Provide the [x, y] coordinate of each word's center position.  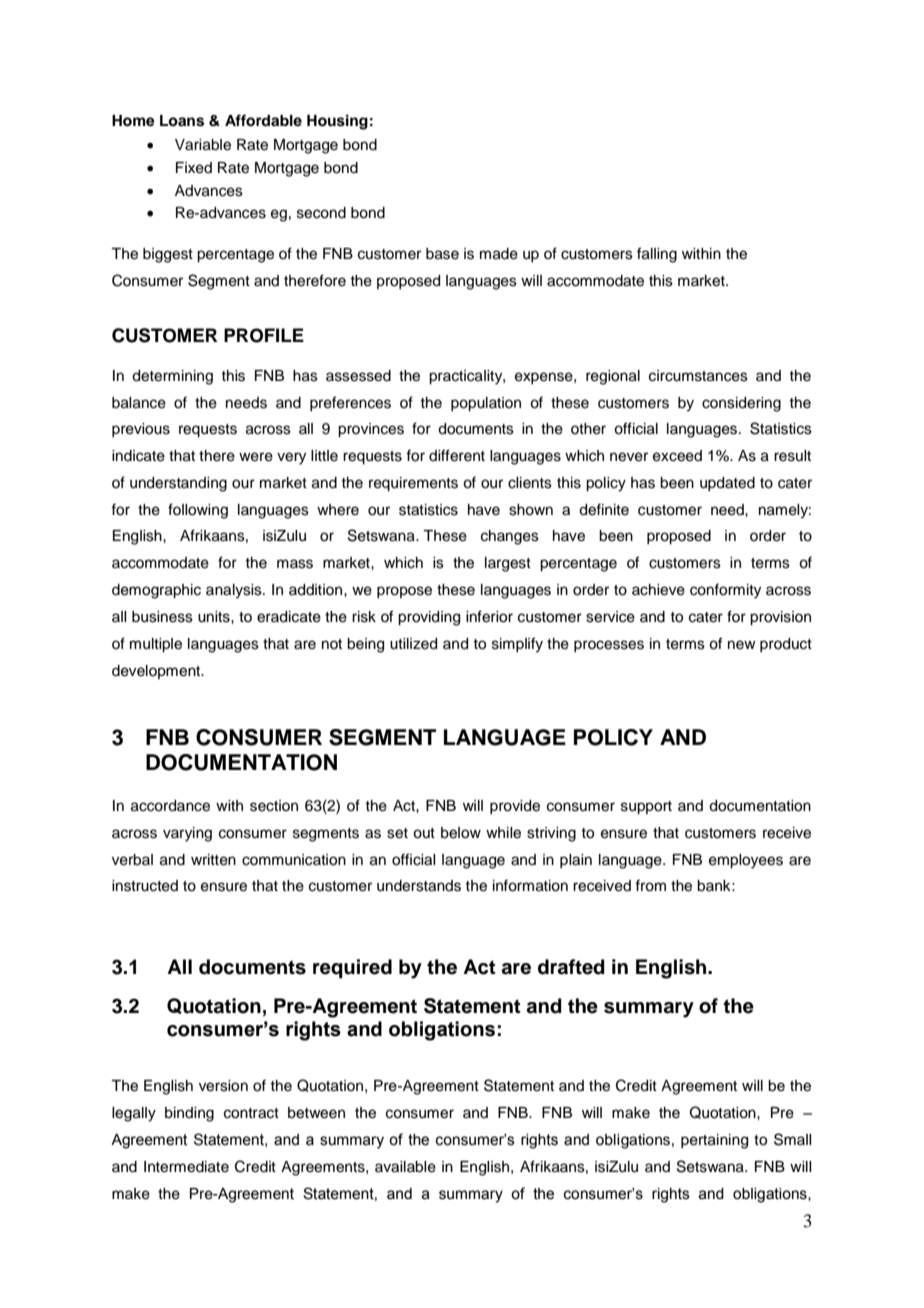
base [442, 254]
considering [741, 404]
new [742, 645]
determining [172, 377]
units [215, 617]
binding [189, 1114]
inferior [489, 616]
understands [419, 886]
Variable [203, 145]
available [405, 1167]
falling [657, 255]
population [486, 404]
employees [746, 861]
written [213, 860]
